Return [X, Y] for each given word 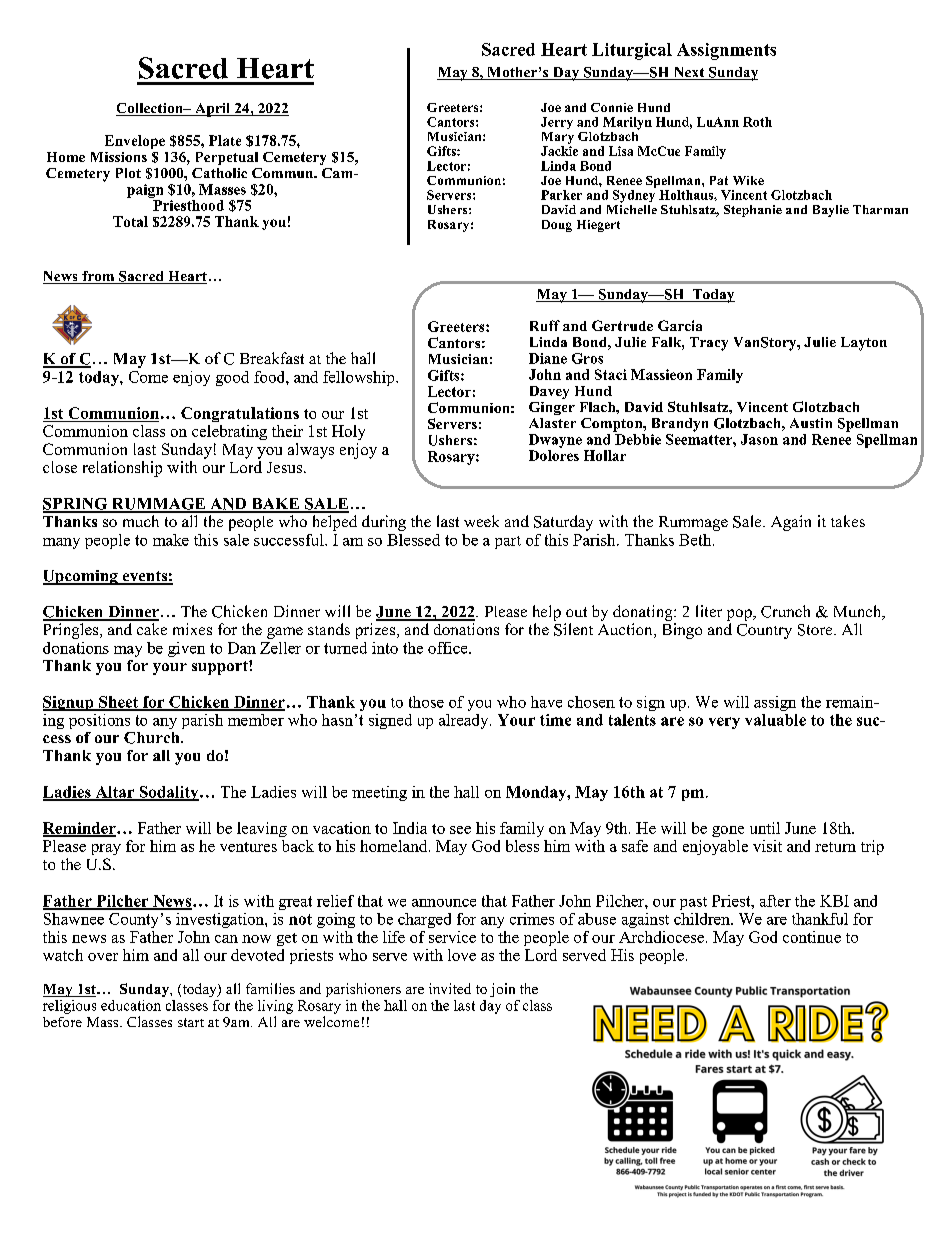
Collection [150, 109]
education [131, 1005]
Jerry [557, 123]
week [481, 521]
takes [848, 521]
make [171, 540]
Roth [757, 122]
